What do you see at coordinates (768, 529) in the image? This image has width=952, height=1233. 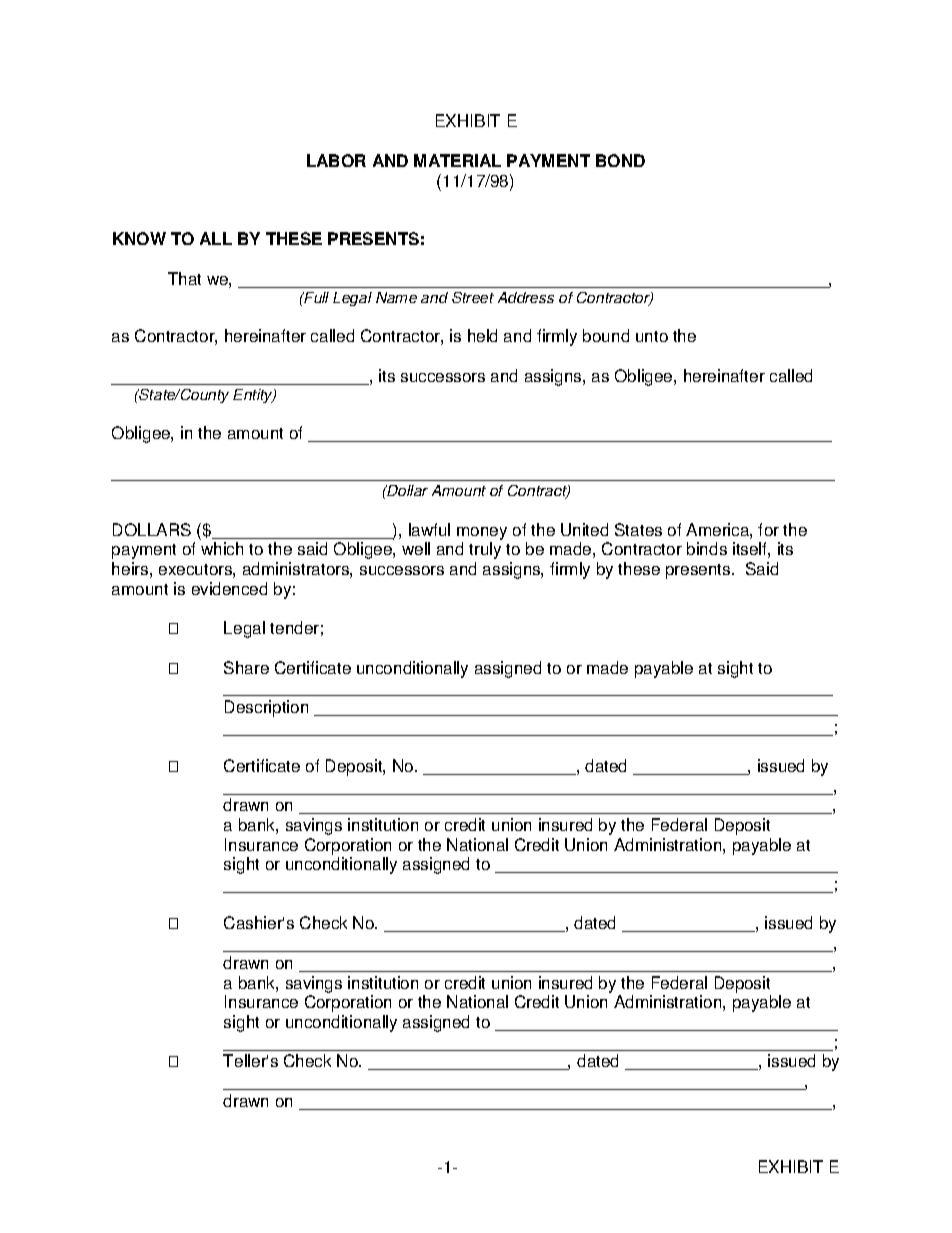 I see `for` at bounding box center [768, 529].
